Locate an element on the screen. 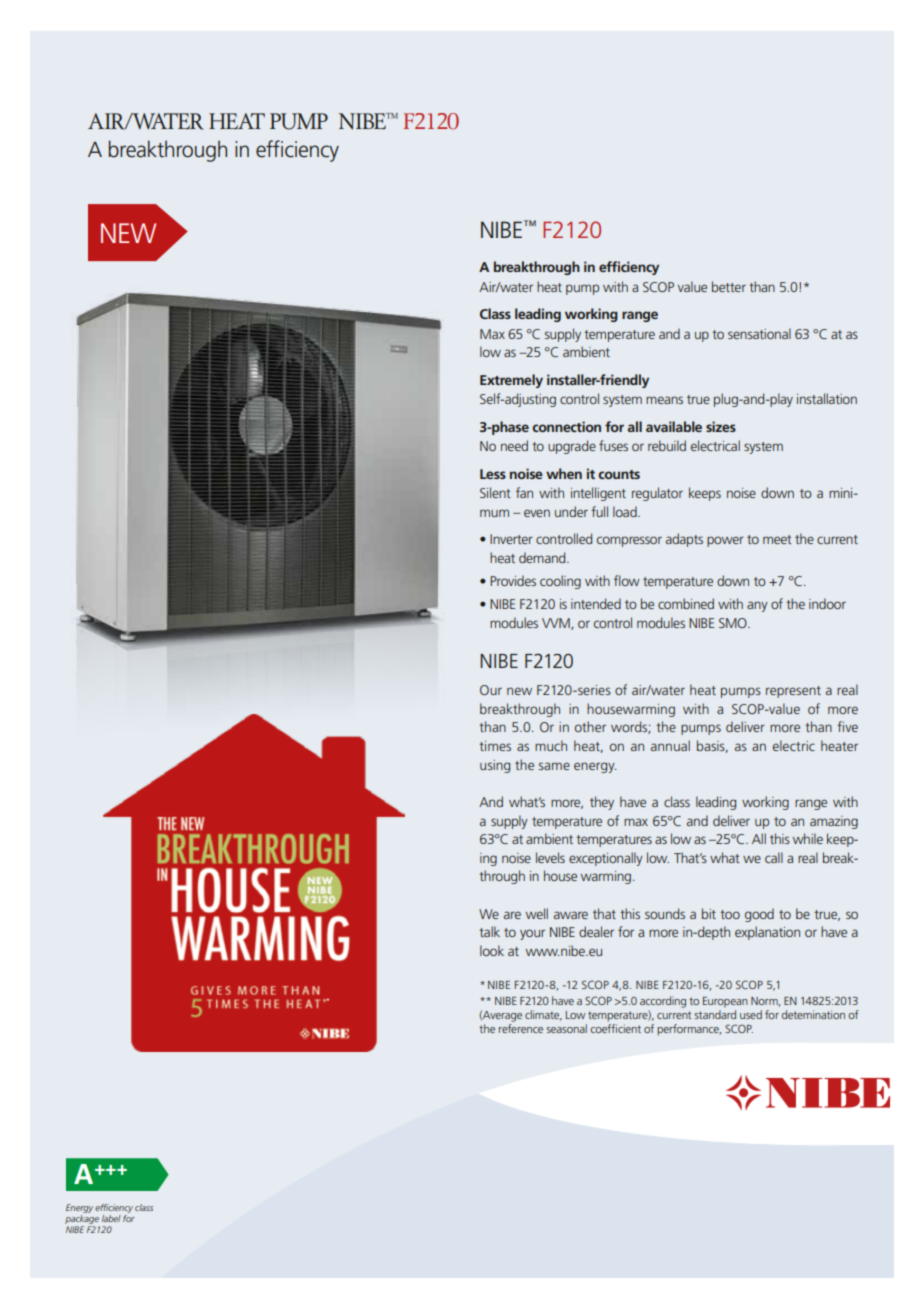  sensational is located at coordinates (759, 333).
